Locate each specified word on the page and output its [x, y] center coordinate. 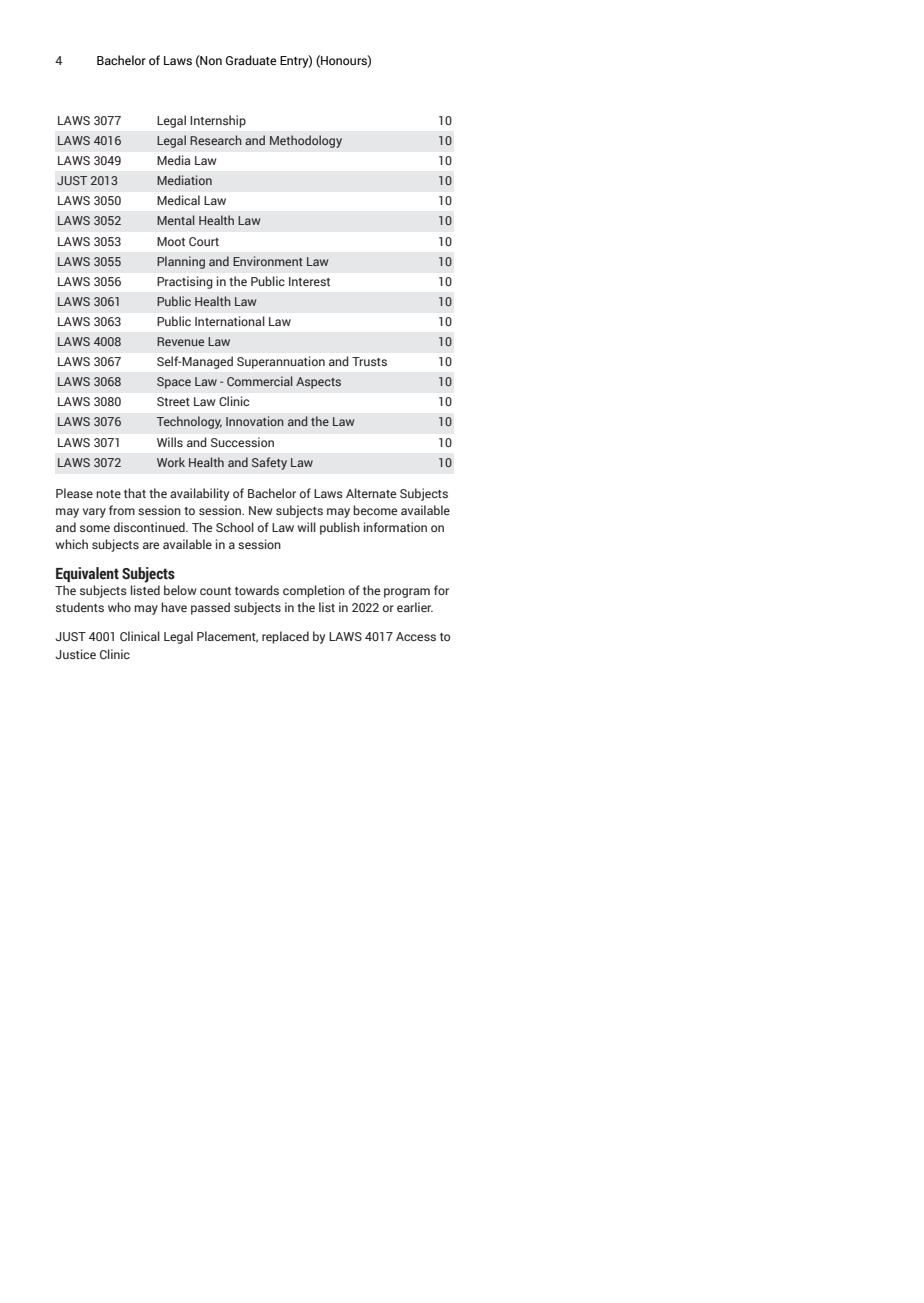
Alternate [371, 493]
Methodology [306, 141]
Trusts [369, 361]
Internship [218, 121]
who [119, 607]
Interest [309, 281]
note [108, 494]
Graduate [251, 60]
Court [204, 241]
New [261, 510]
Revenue [180, 341]
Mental [176, 220]
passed [210, 608]
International [230, 321]
